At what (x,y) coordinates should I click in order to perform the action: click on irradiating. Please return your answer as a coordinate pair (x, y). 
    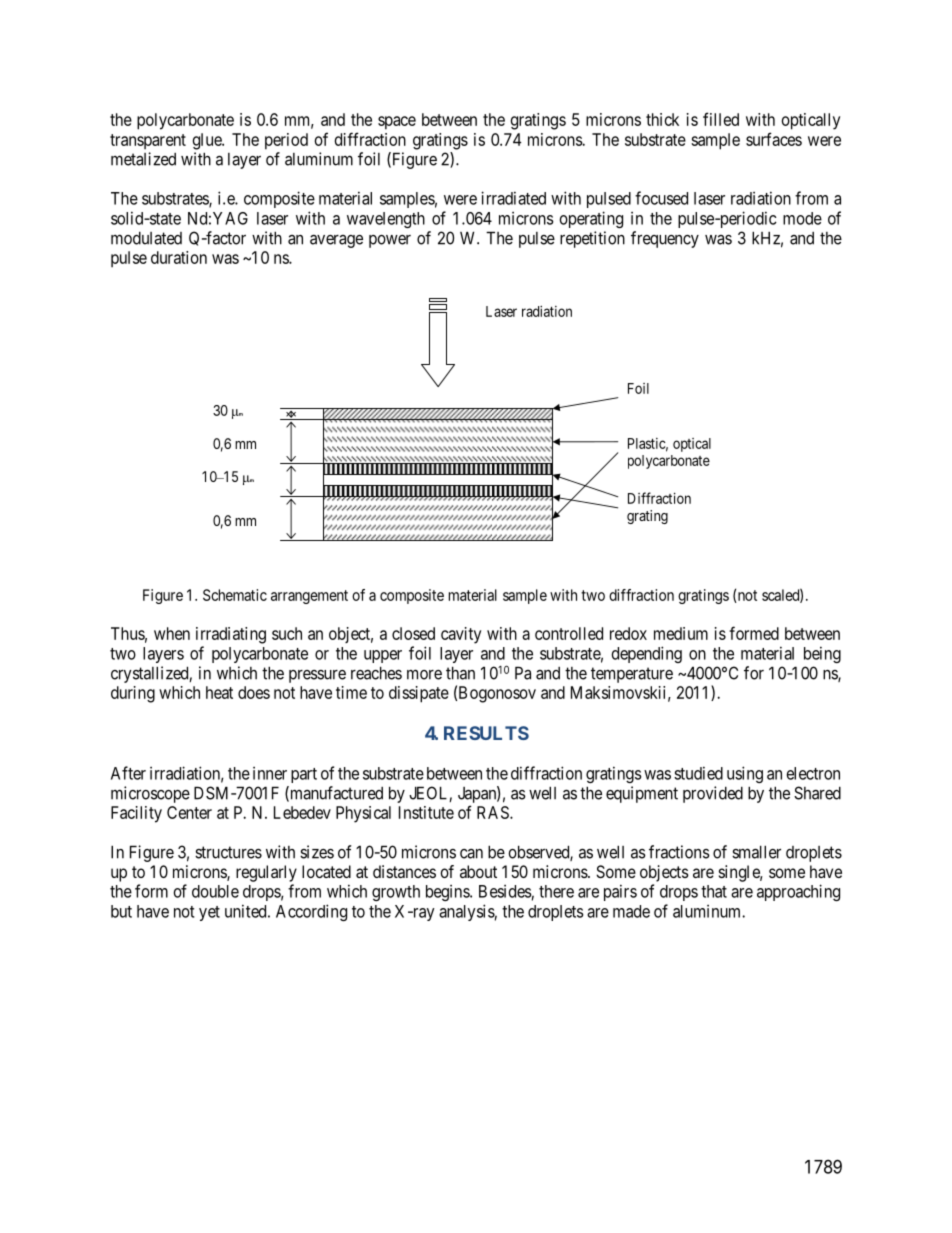
    Looking at the image, I should click on (231, 635).
